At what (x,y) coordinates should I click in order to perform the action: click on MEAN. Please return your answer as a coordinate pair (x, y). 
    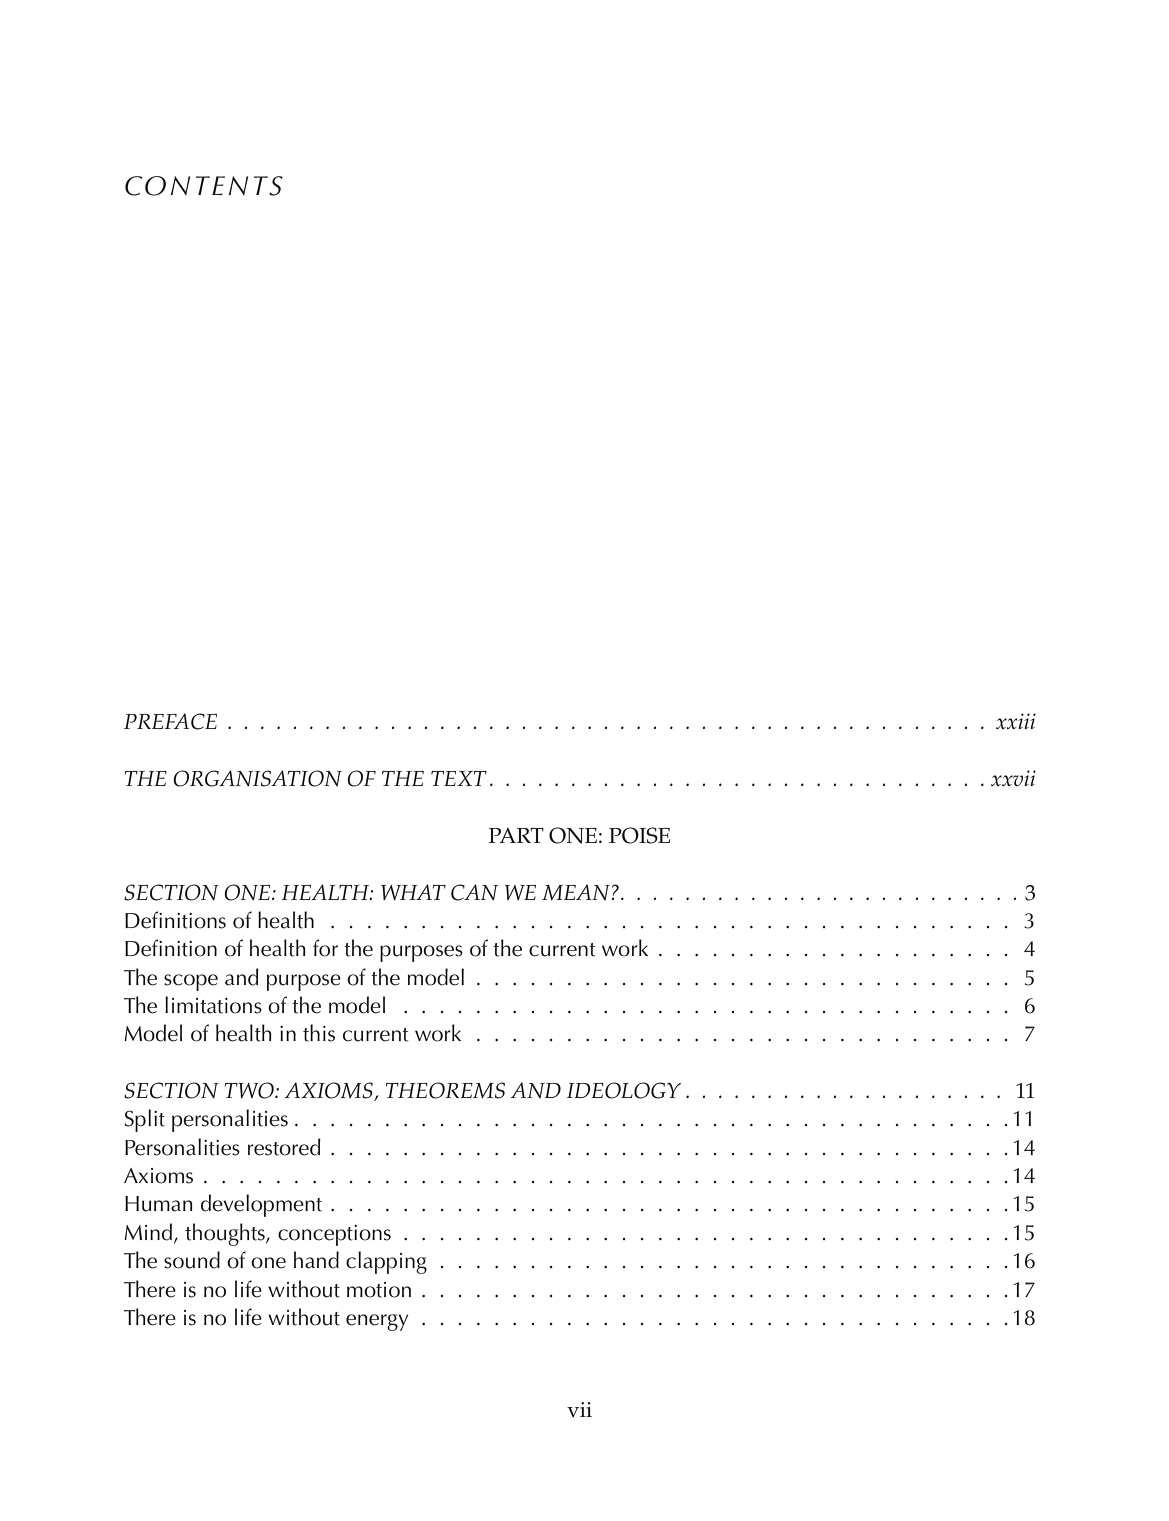
    Looking at the image, I should click on (576, 892).
